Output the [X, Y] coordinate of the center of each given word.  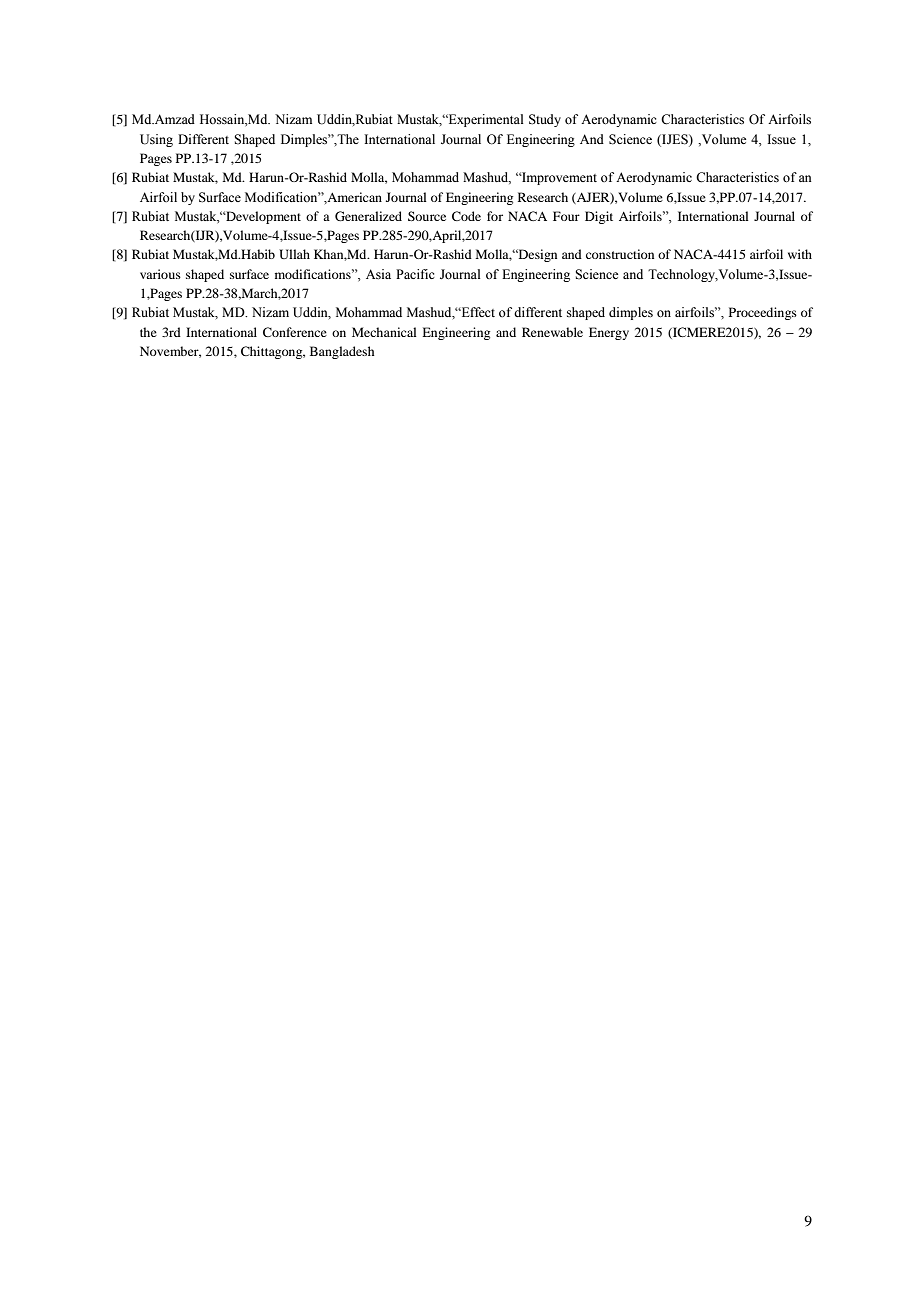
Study [545, 120]
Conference [295, 332]
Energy [609, 333]
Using [156, 140]
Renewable [552, 332]
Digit [599, 217]
